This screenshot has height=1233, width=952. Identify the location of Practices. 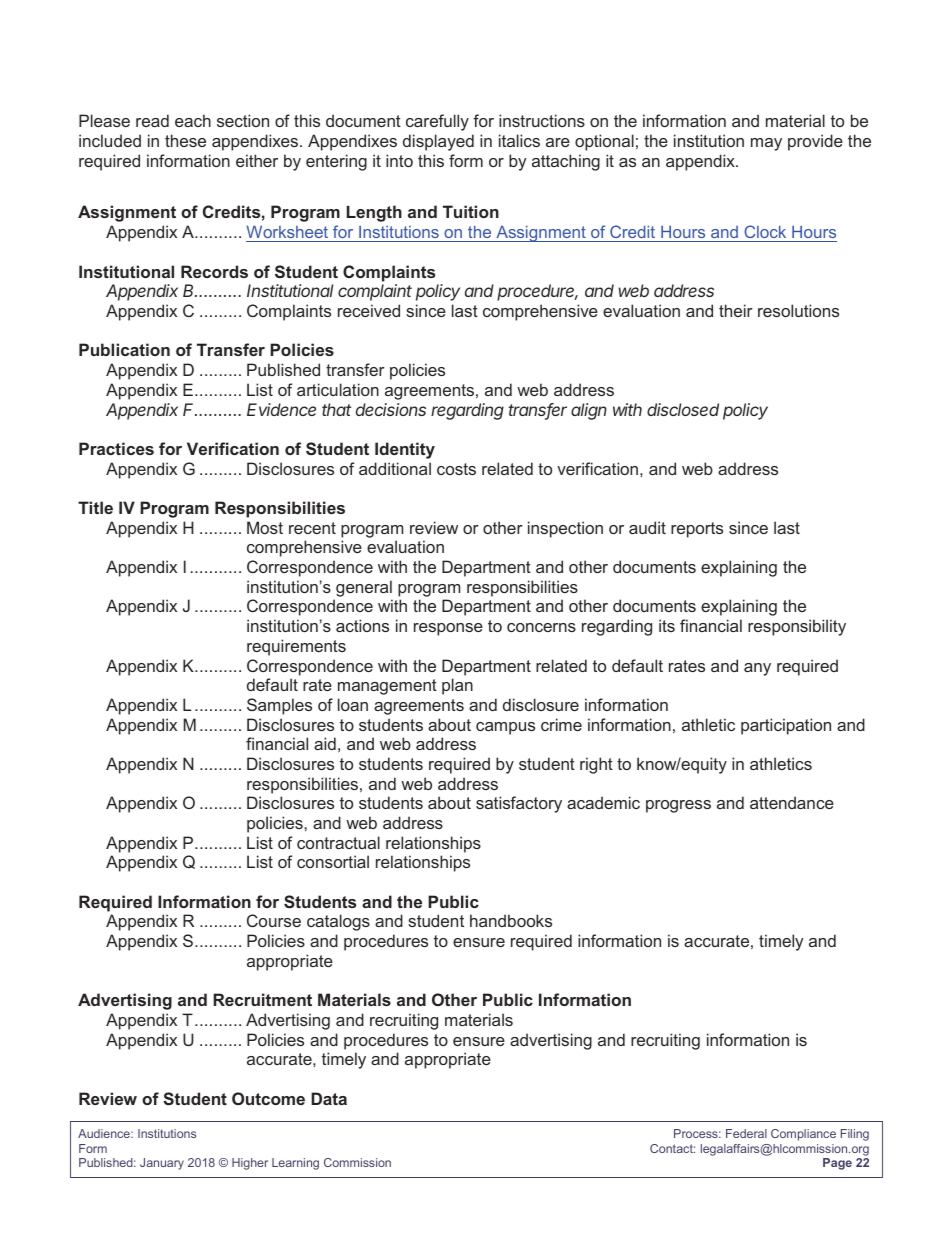
(116, 448).
